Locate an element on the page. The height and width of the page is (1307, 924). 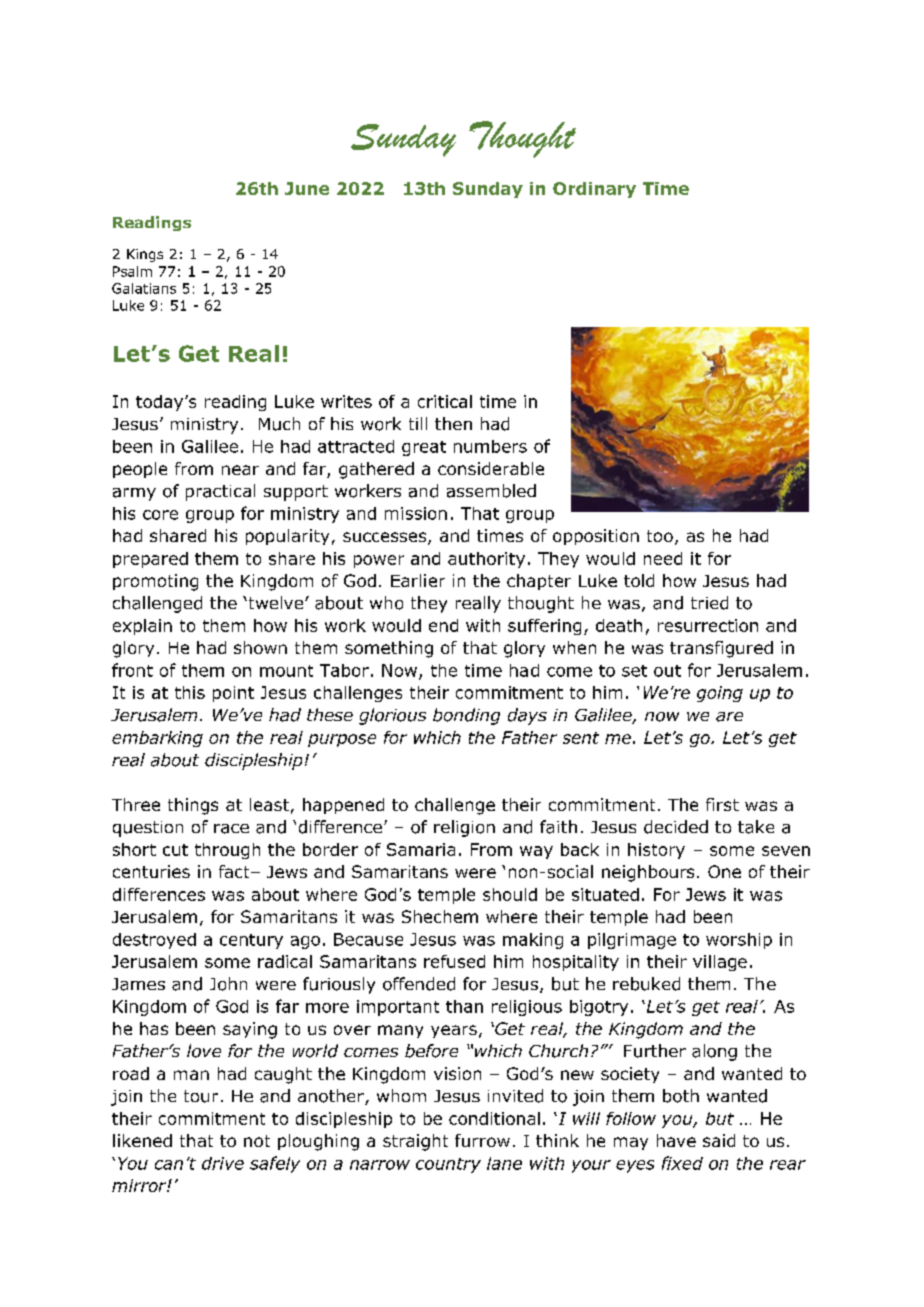
bonding is located at coordinates (466, 716).
